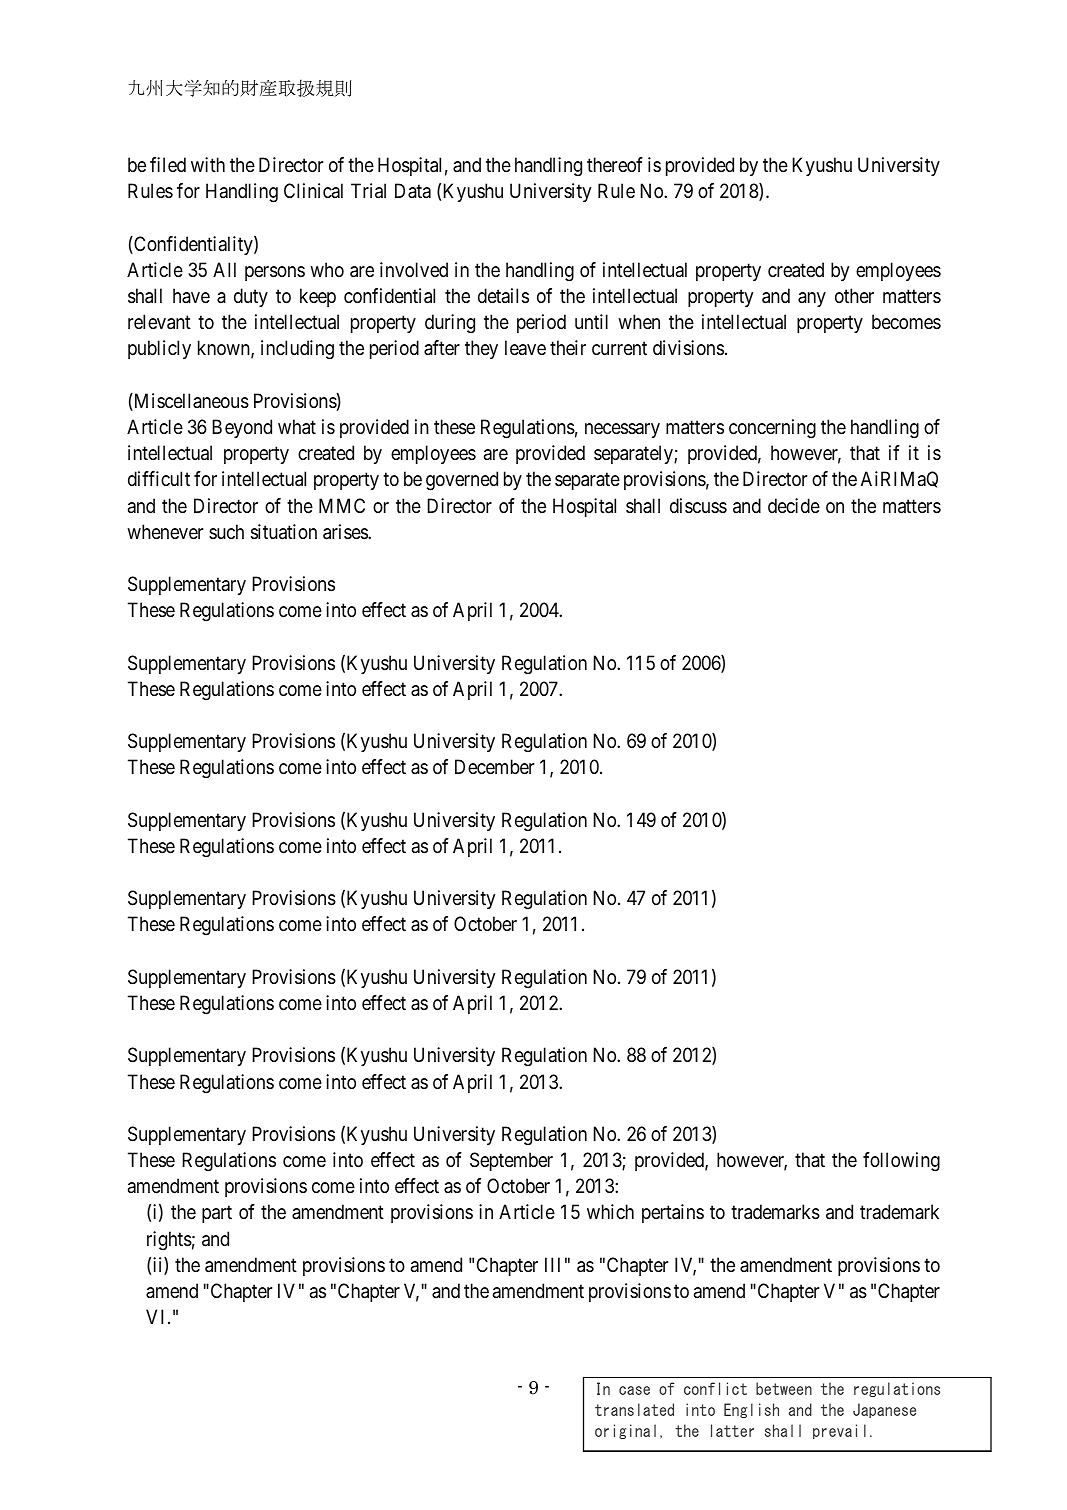 The height and width of the screenshot is (1510, 1067). Describe the element at coordinates (208, 164) in the screenshot. I see `with` at that location.
